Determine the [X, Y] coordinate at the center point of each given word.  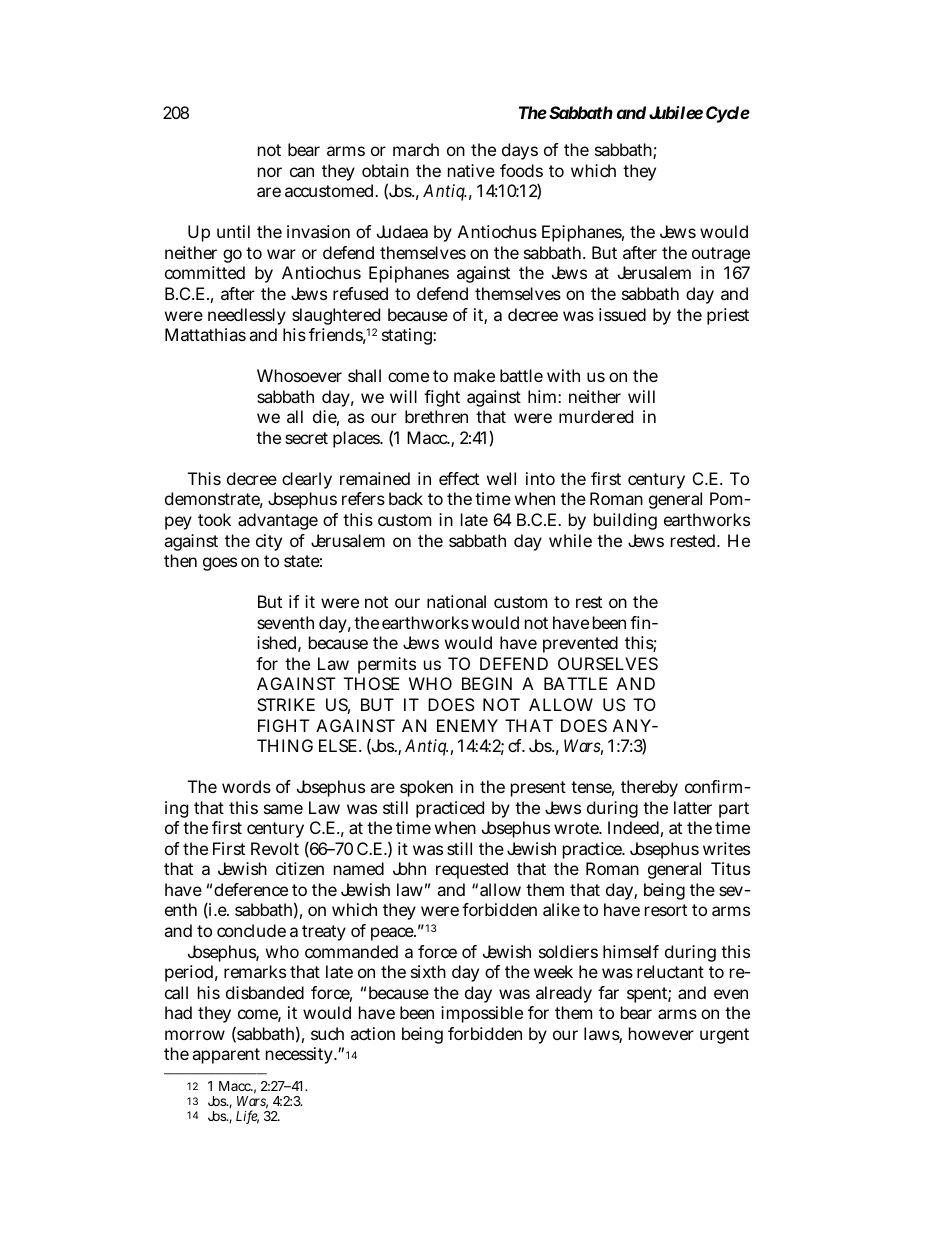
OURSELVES [608, 663]
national [456, 601]
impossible [482, 1014]
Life [247, 1117]
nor [270, 172]
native [471, 170]
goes [220, 564]
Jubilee [676, 112]
